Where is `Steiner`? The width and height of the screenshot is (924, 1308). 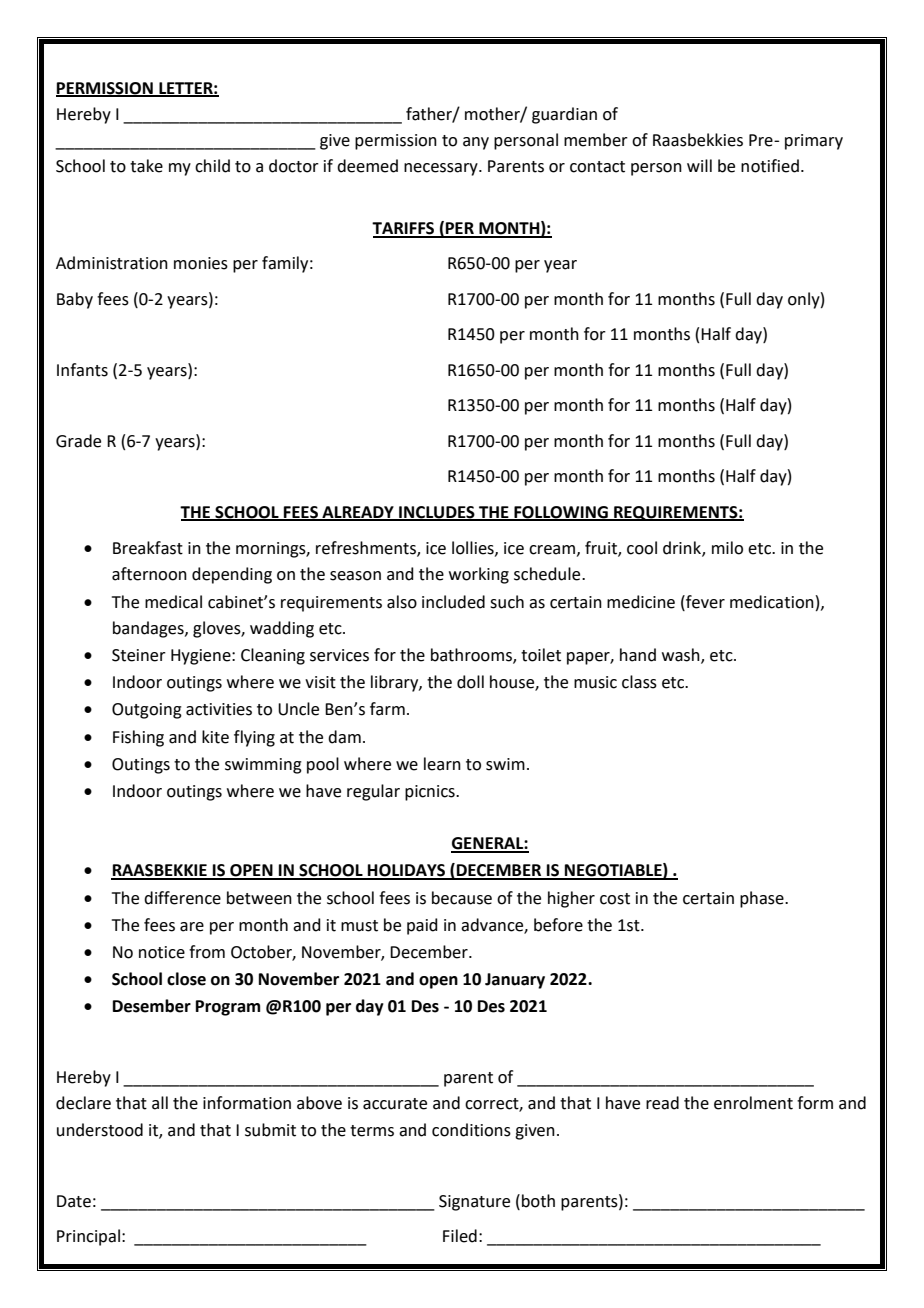 Steiner is located at coordinates (139, 655).
